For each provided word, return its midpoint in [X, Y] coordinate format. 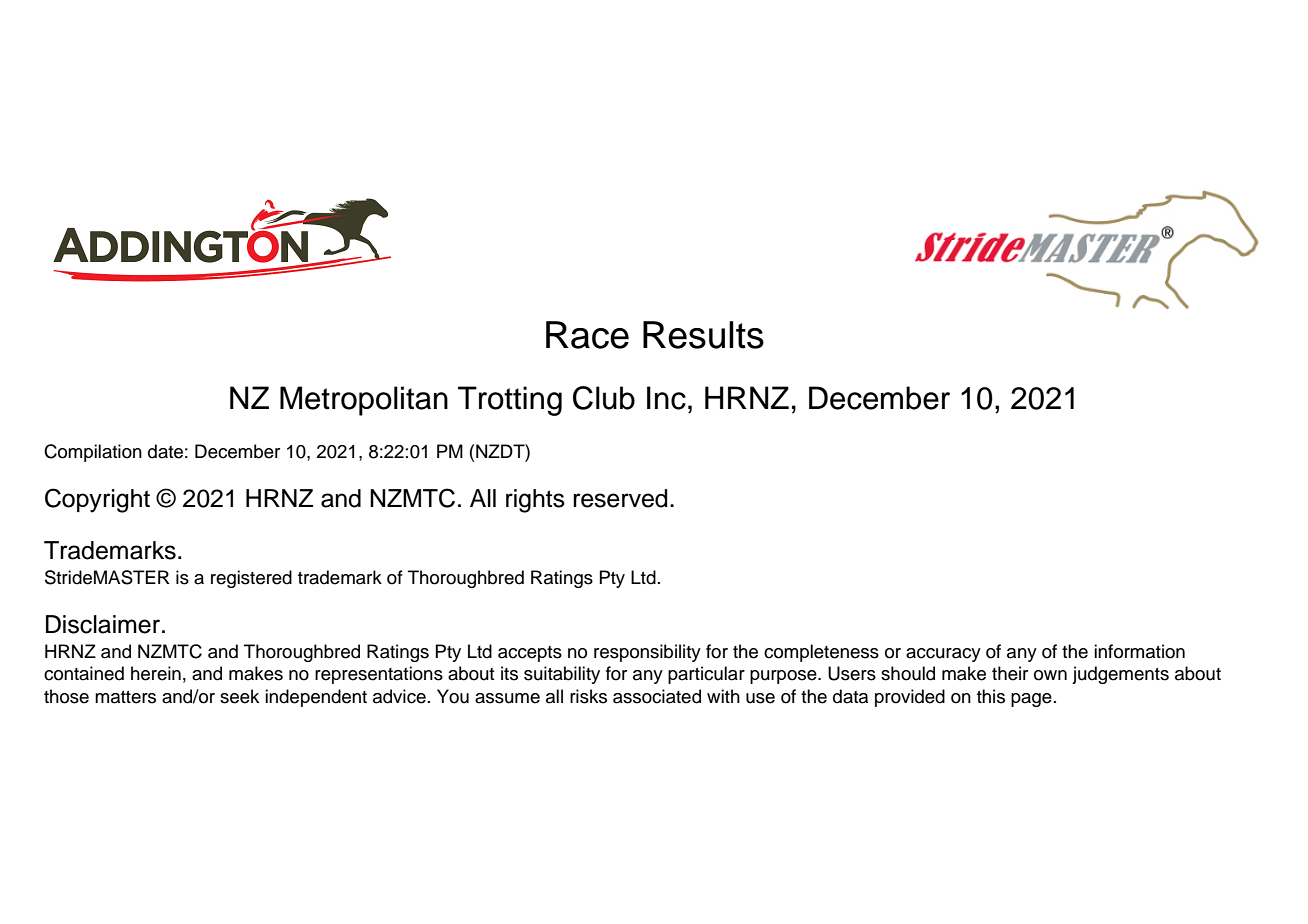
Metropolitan [364, 401]
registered [251, 579]
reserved [620, 498]
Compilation [93, 453]
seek [239, 696]
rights [535, 501]
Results [703, 335]
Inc [666, 398]
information [1139, 651]
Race [587, 335]
